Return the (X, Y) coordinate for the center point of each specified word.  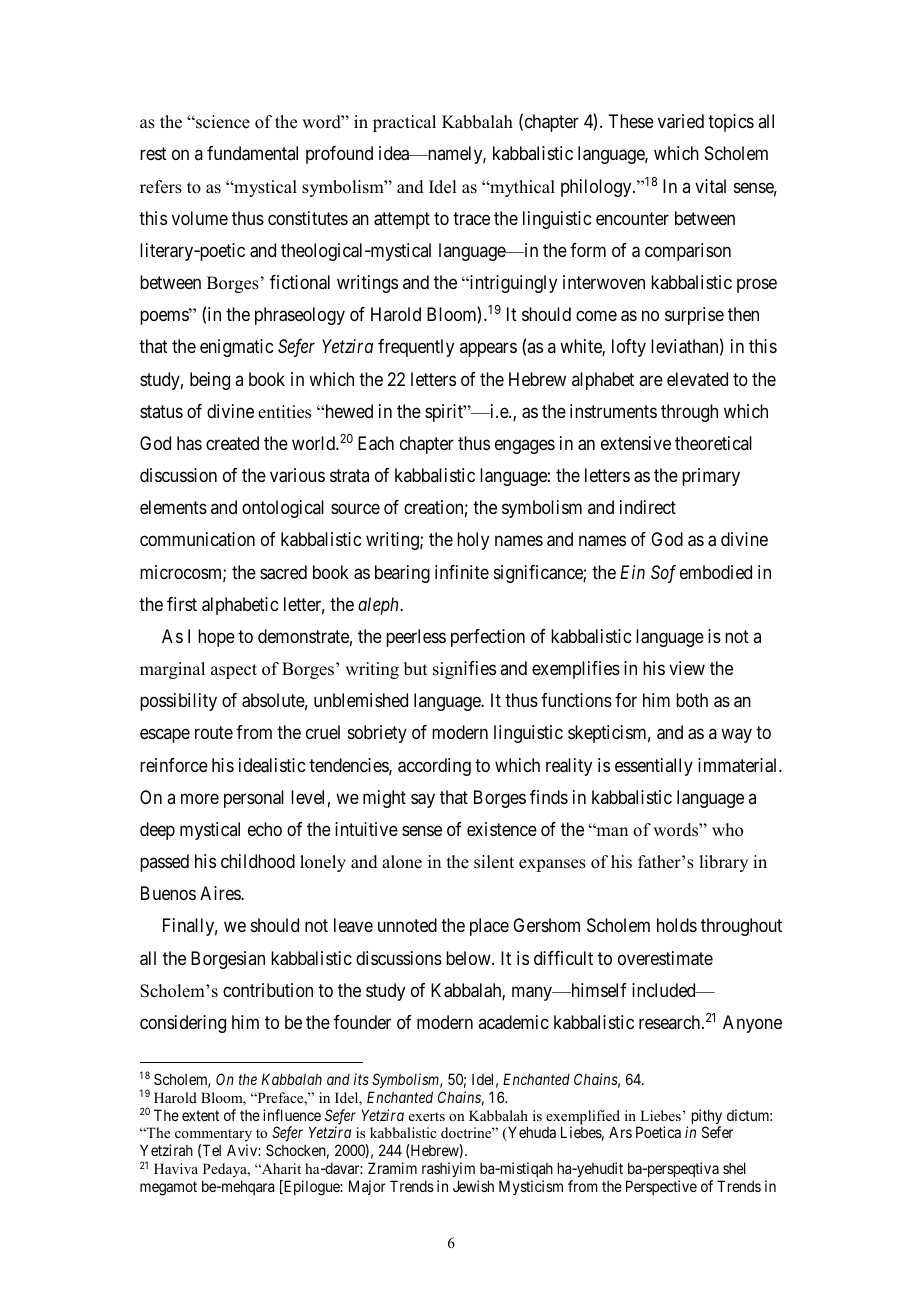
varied (681, 121)
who (727, 830)
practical (404, 123)
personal (254, 799)
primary (711, 477)
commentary (213, 1137)
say (423, 800)
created (232, 443)
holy (473, 541)
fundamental (252, 153)
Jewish (473, 1186)
